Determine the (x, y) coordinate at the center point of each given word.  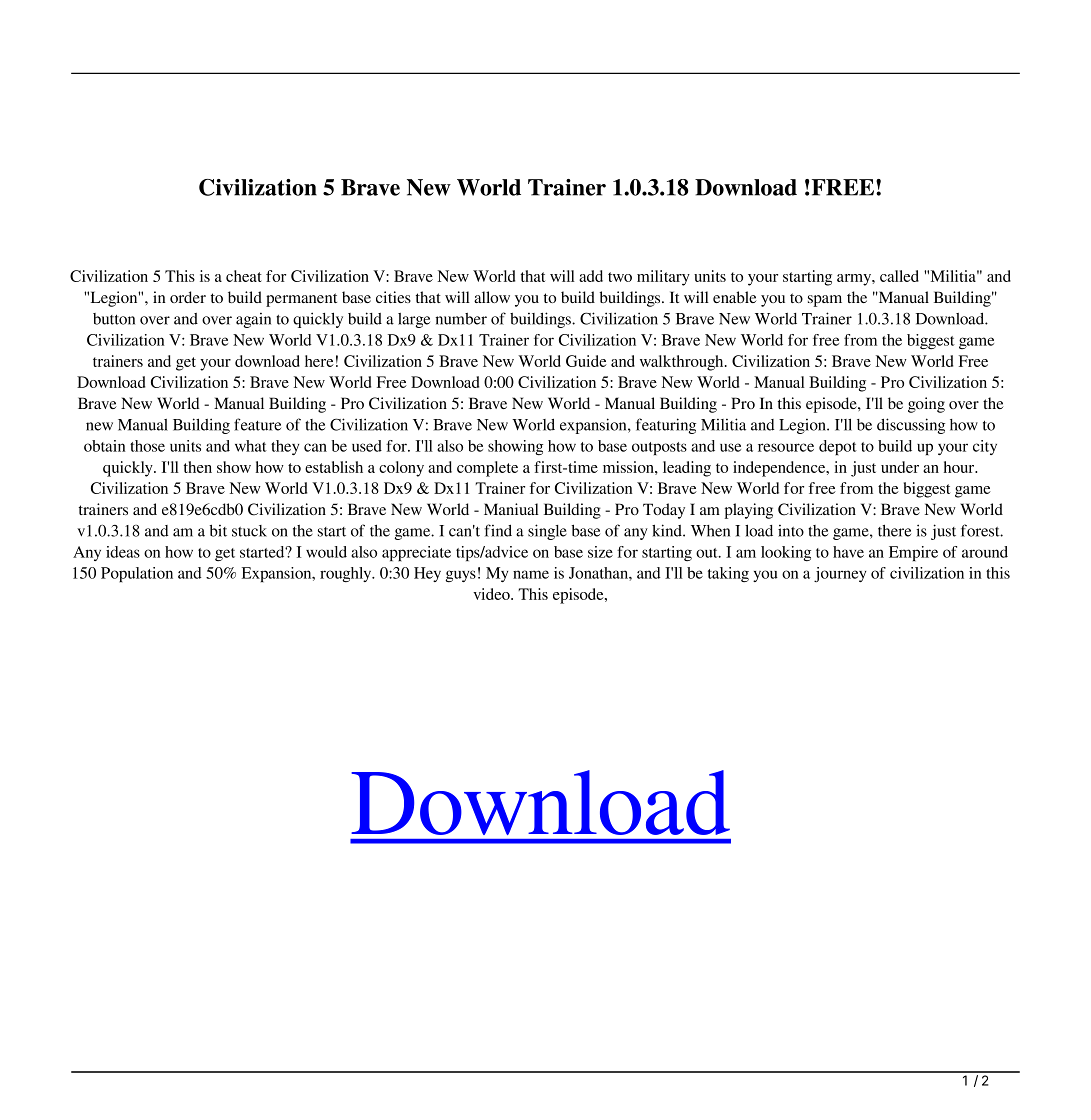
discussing (911, 426)
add (591, 276)
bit (218, 531)
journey (840, 574)
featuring (666, 426)
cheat (244, 276)
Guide (586, 361)
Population (137, 574)
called (899, 276)
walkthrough (683, 363)
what (251, 446)
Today (664, 511)
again (253, 320)
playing (748, 511)
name (531, 574)
